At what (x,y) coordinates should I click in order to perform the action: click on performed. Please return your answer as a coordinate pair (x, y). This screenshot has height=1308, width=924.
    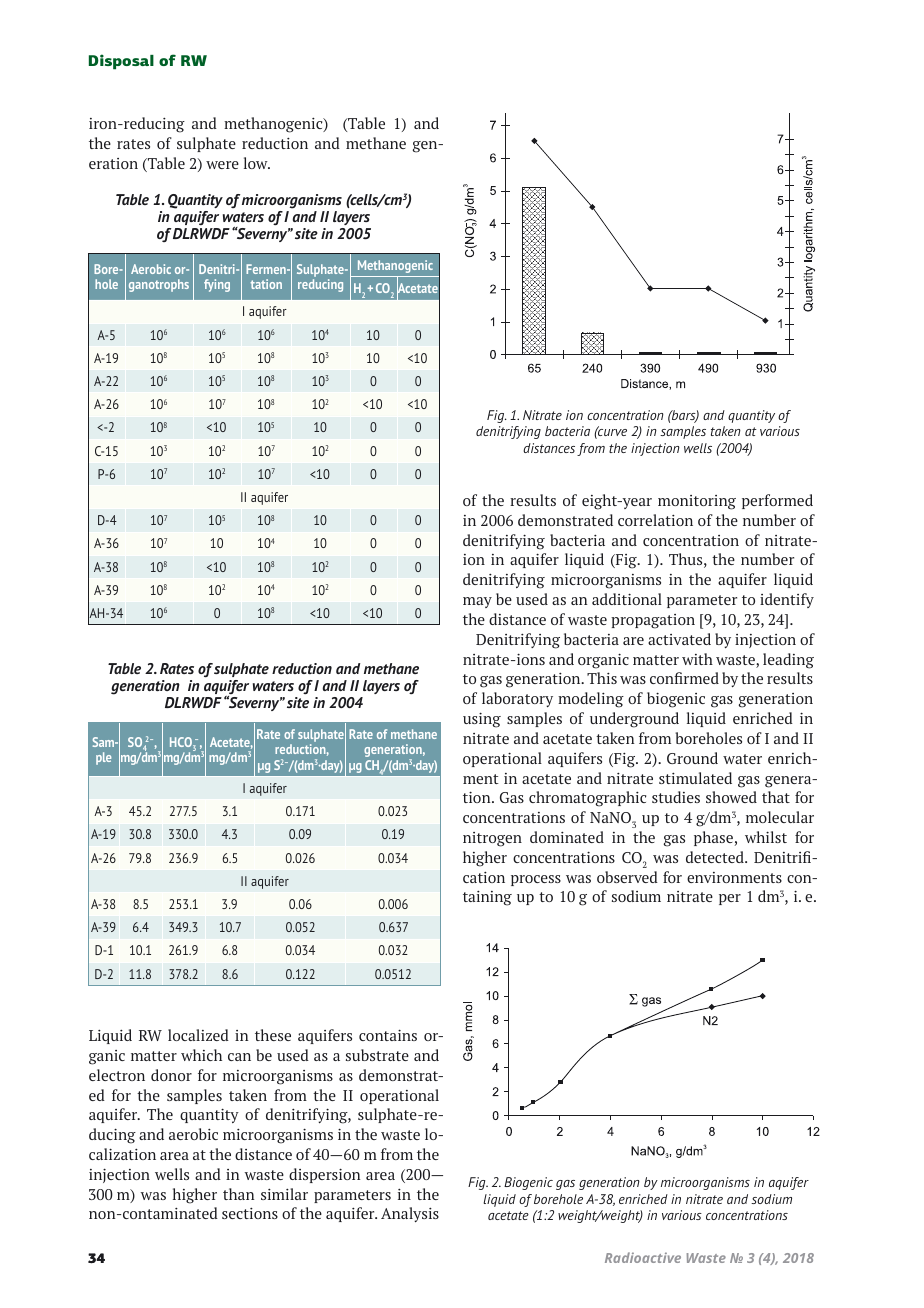
    Looking at the image, I should click on (777, 501).
